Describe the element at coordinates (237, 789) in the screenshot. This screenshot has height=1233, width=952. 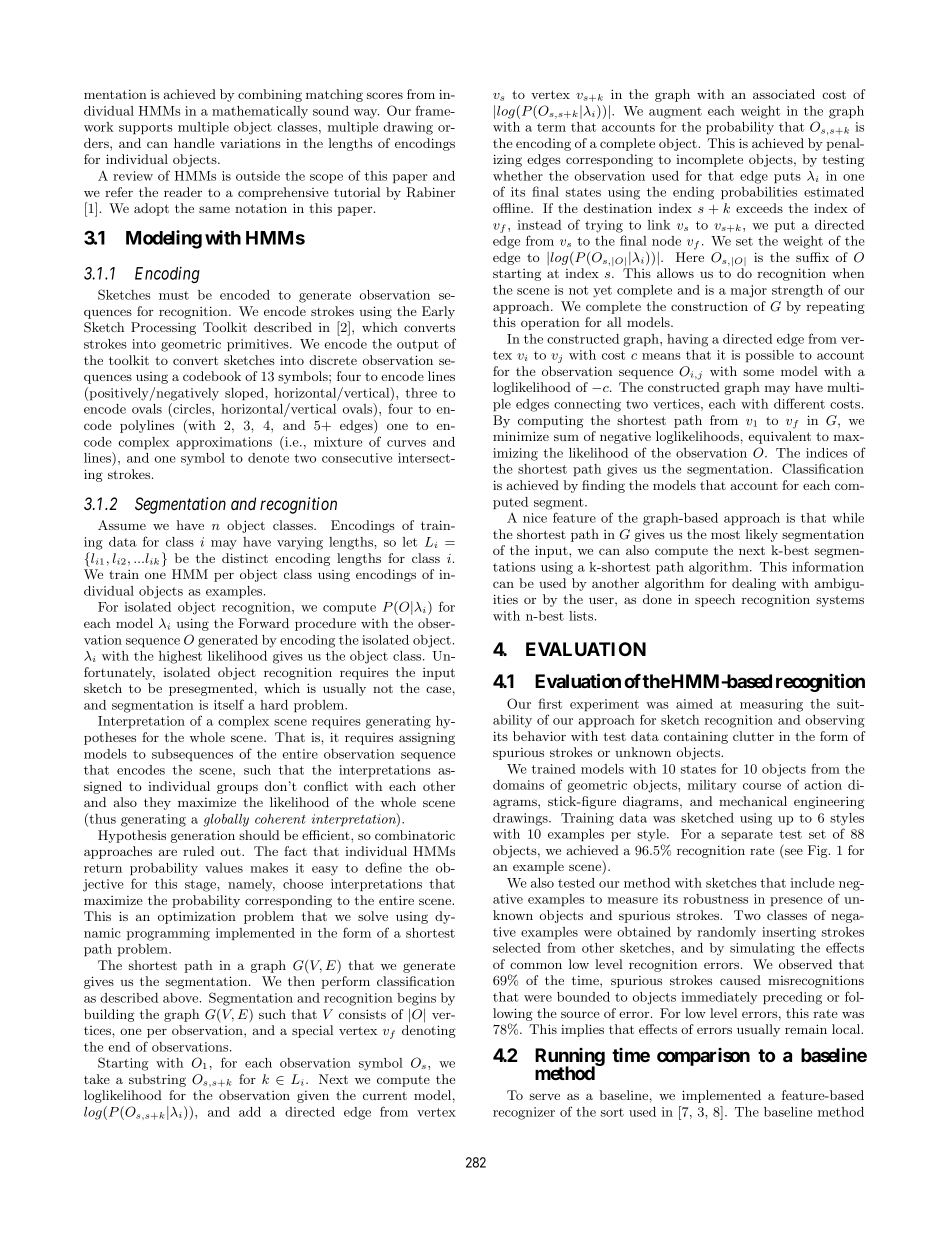
I see `groups` at that location.
